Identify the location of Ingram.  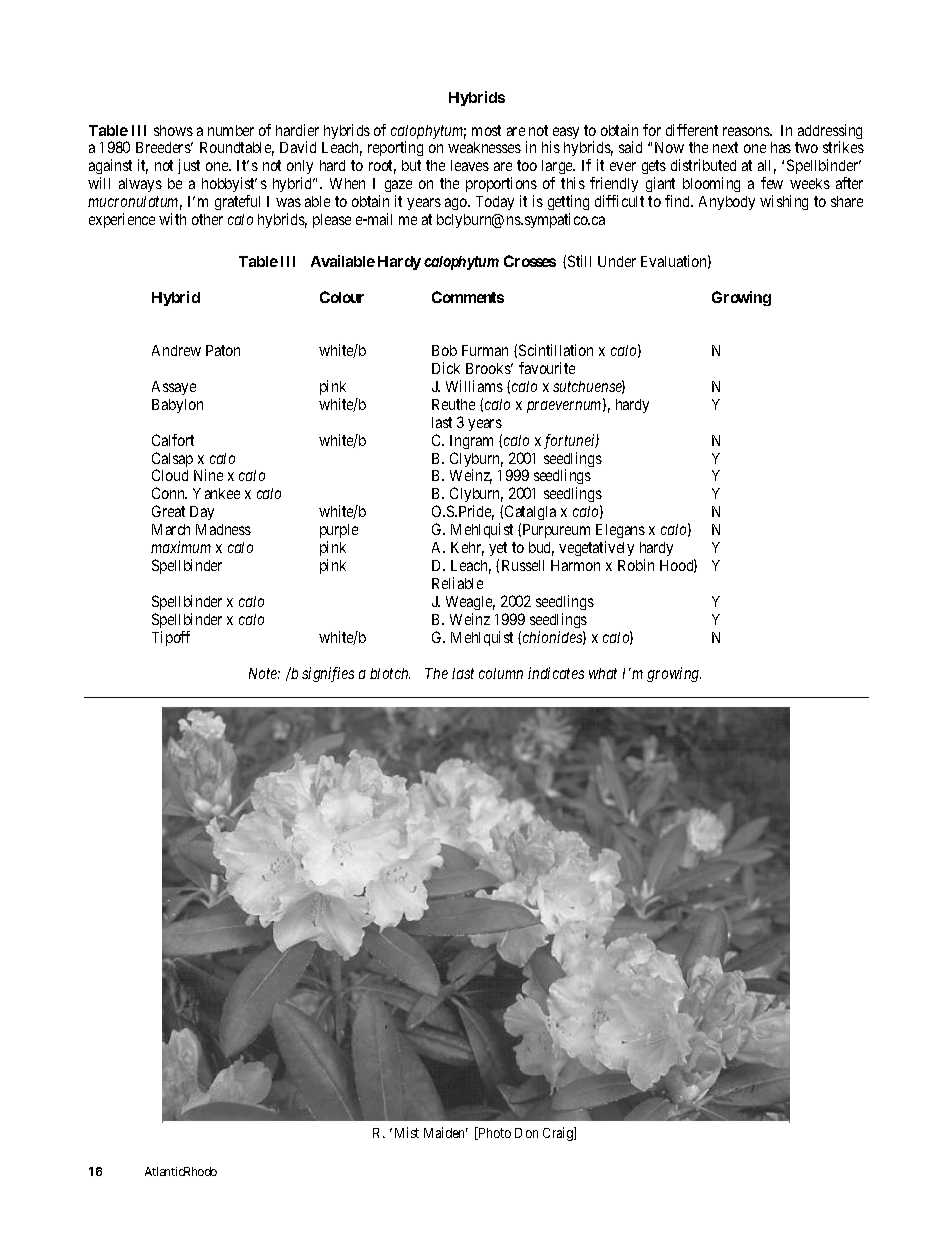
(471, 442).
